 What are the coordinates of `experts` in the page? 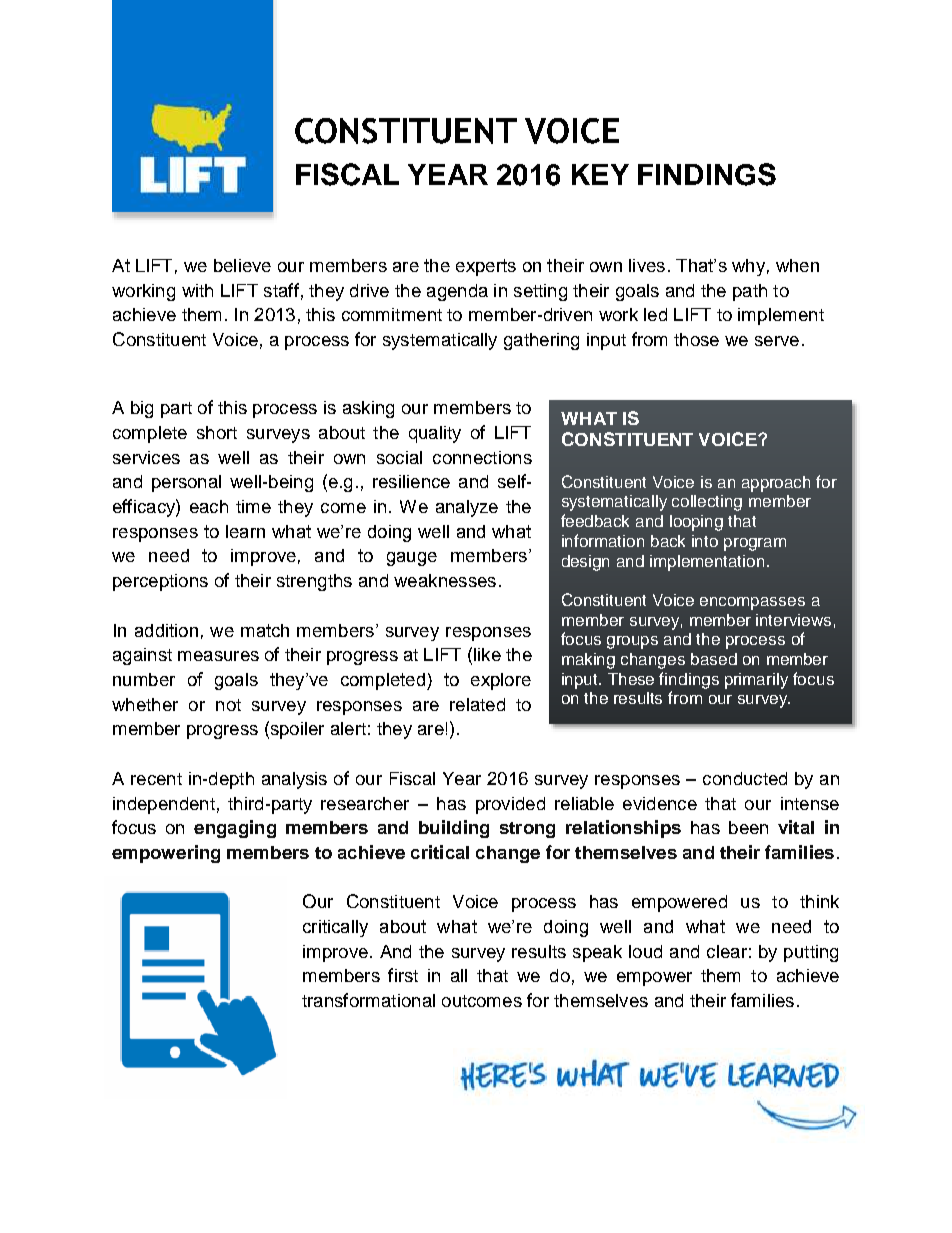 It's located at (486, 267).
